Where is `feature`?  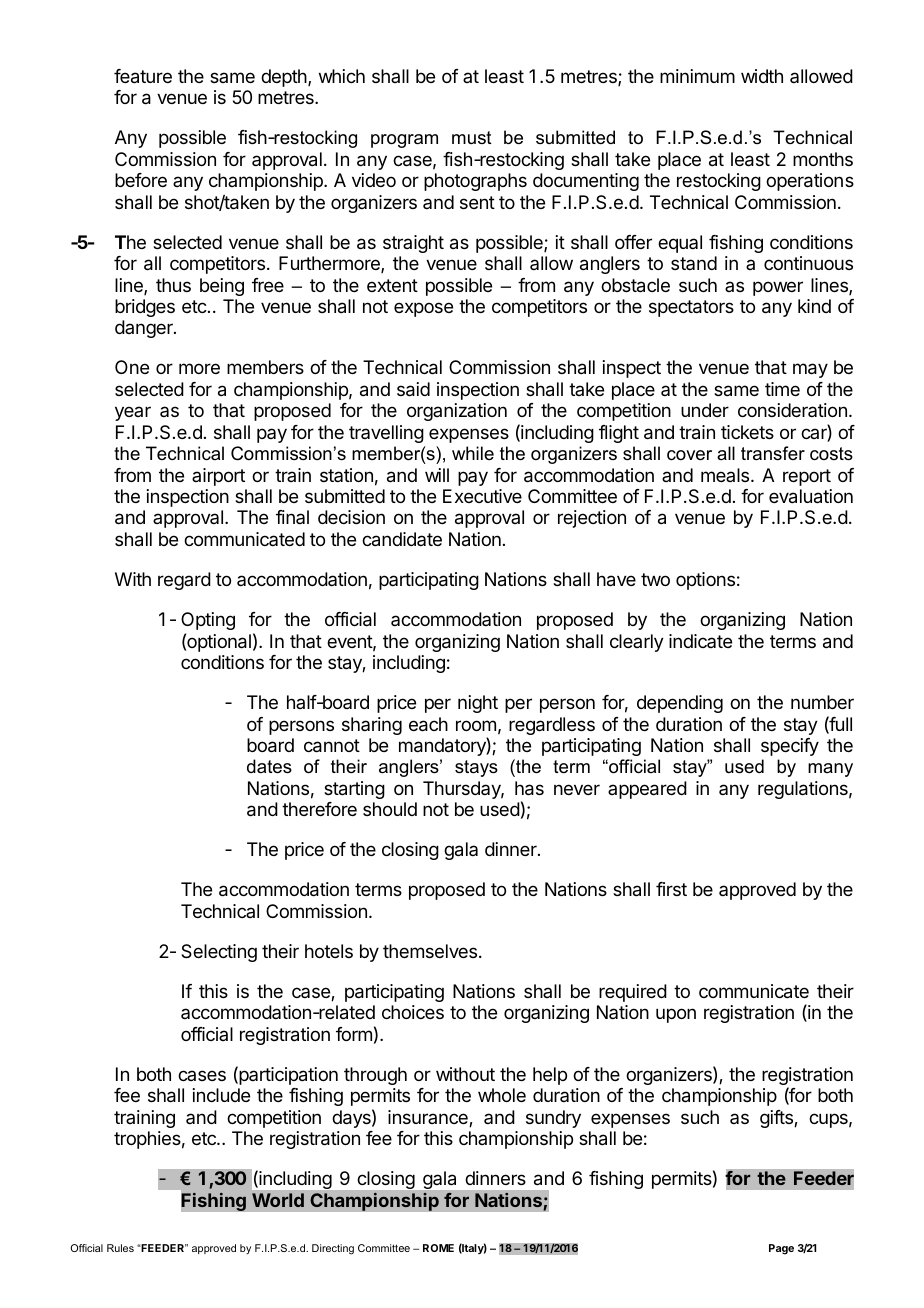 feature is located at coordinates (143, 76).
